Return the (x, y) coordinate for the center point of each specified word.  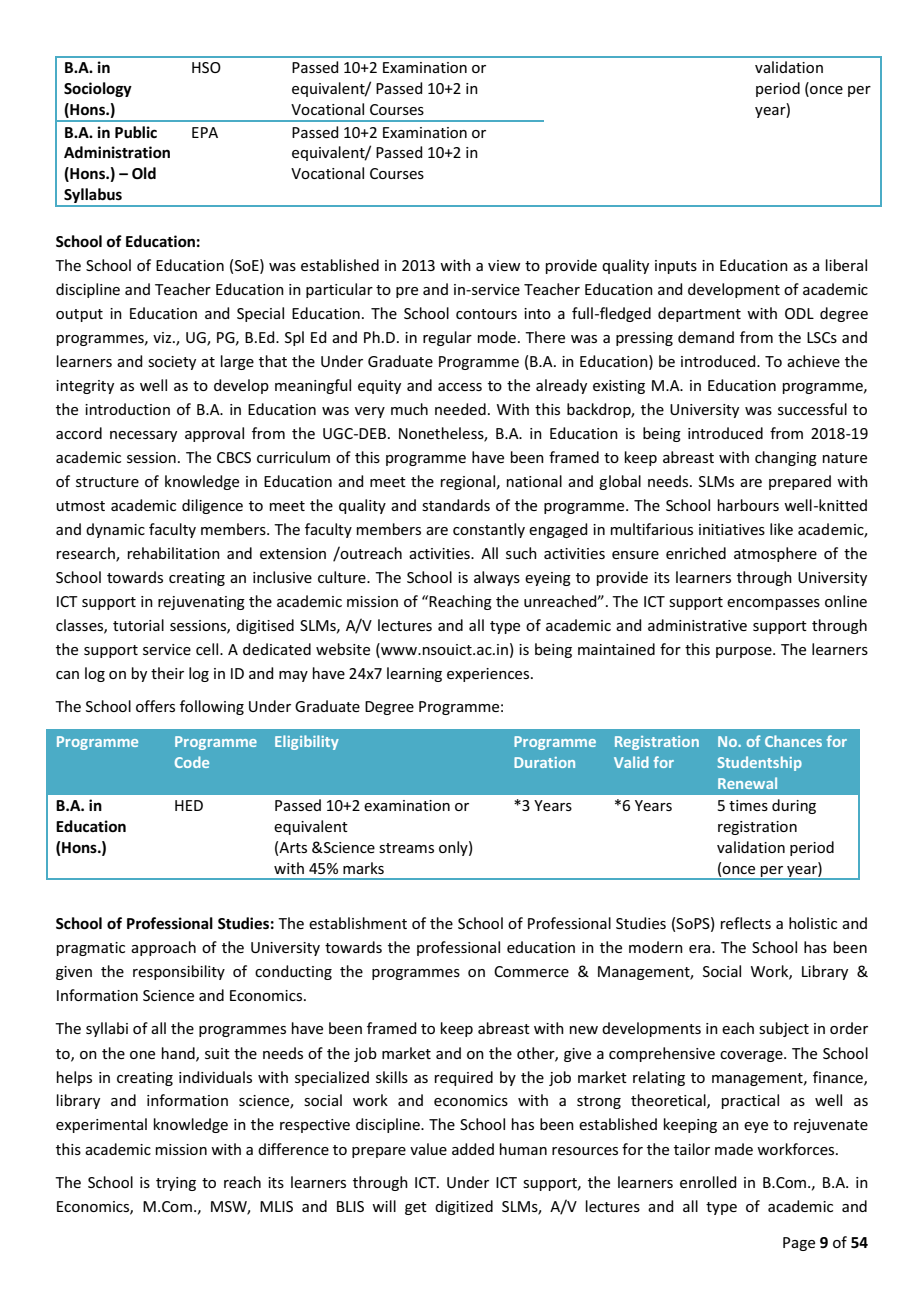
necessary (143, 436)
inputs (676, 267)
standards (456, 505)
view (504, 265)
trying (176, 1184)
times (748, 805)
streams (406, 848)
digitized (464, 1207)
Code (192, 762)
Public (136, 132)
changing (786, 458)
